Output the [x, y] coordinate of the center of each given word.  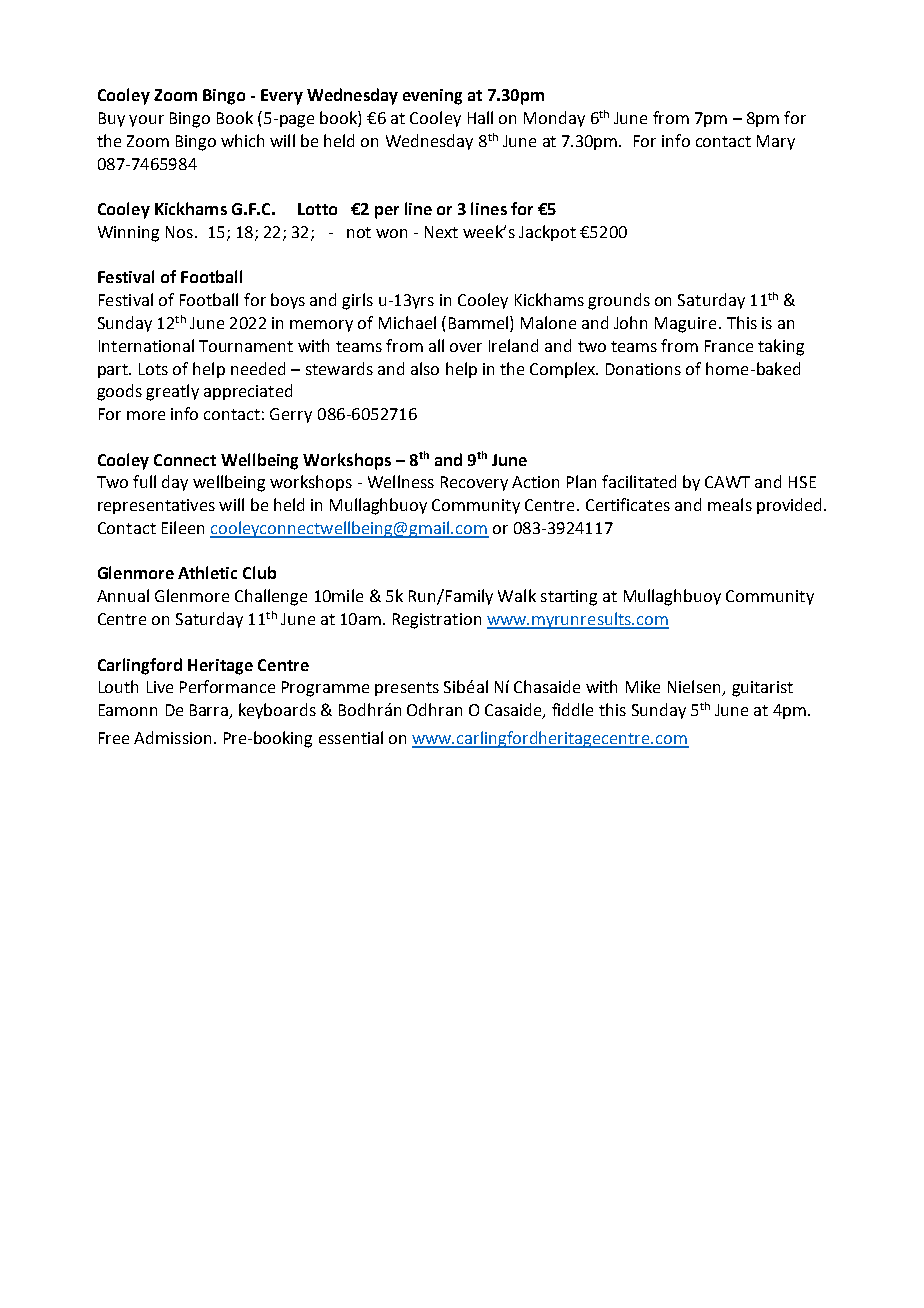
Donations [643, 369]
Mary [776, 142]
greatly [172, 392]
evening [432, 97]
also [425, 368]
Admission [172, 737]
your [146, 121]
